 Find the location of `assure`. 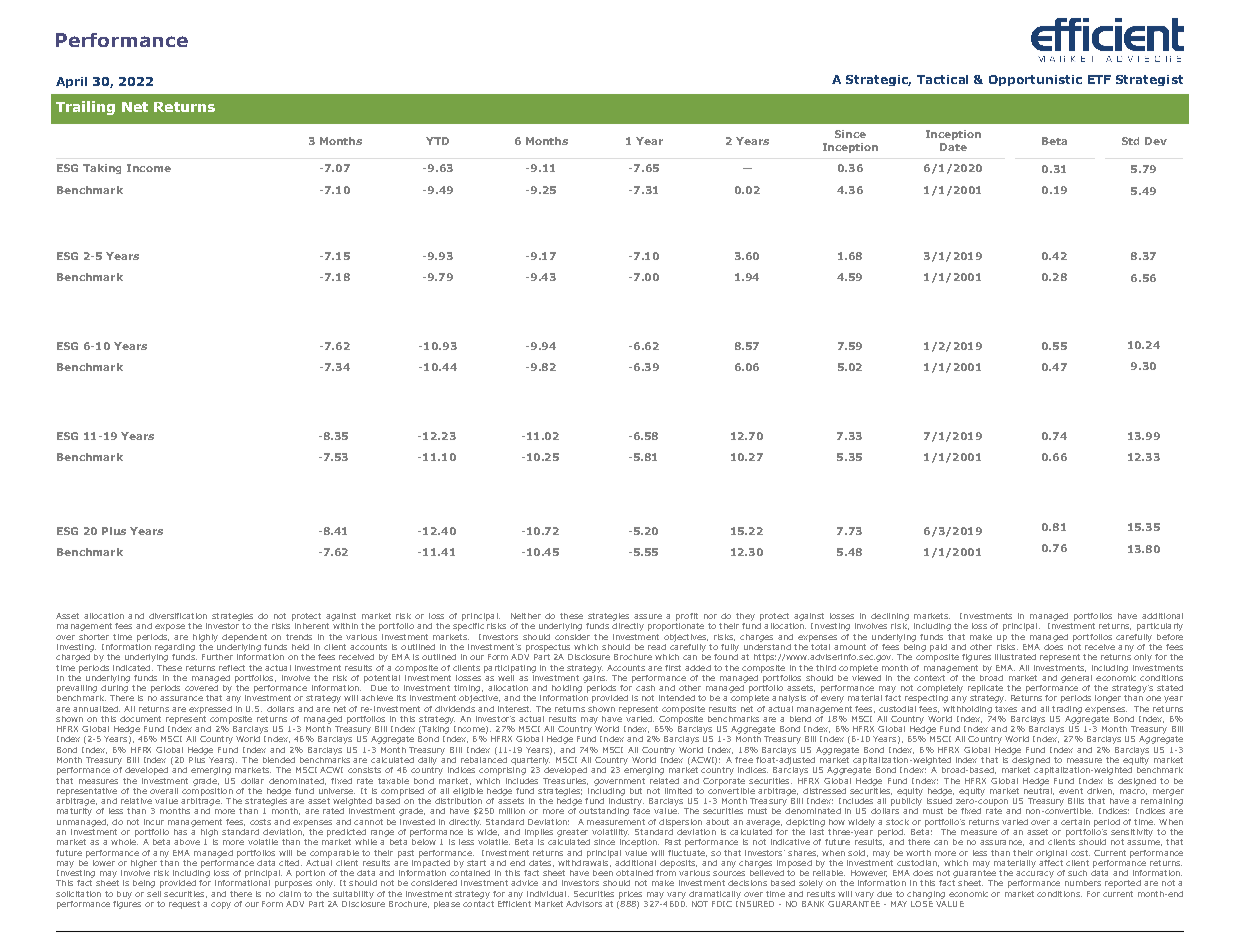

assure is located at coordinates (648, 616).
